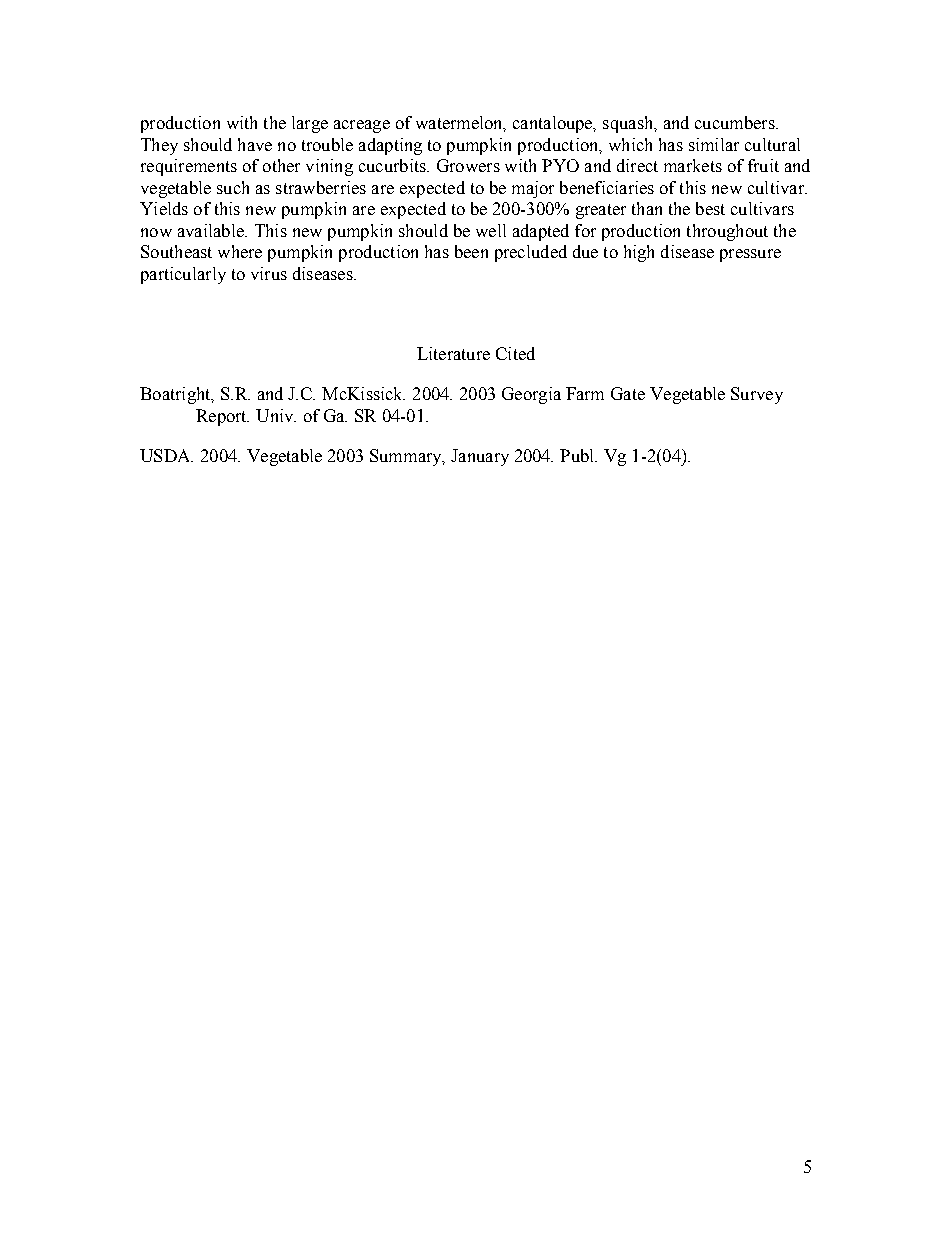 This screenshot has height=1233, width=952. I want to click on have, so click(255, 144).
